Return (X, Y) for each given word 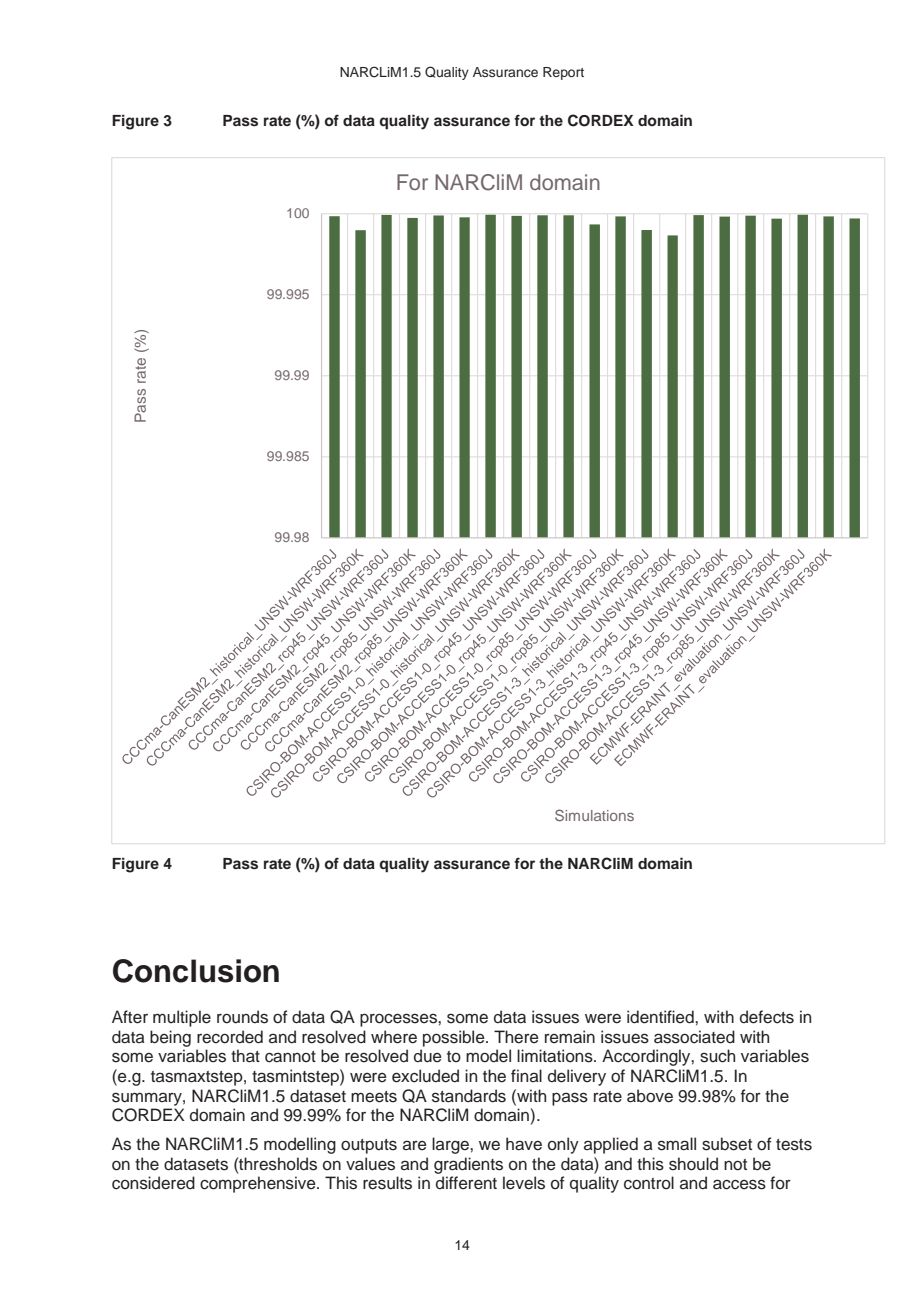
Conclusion (196, 971)
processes (399, 1020)
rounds (242, 1017)
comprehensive (259, 1184)
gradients (468, 1165)
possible (455, 1038)
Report (563, 73)
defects (767, 1017)
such (717, 1056)
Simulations (594, 815)
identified (661, 1017)
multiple (182, 1018)
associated (694, 1037)
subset (727, 1144)
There (516, 1037)
